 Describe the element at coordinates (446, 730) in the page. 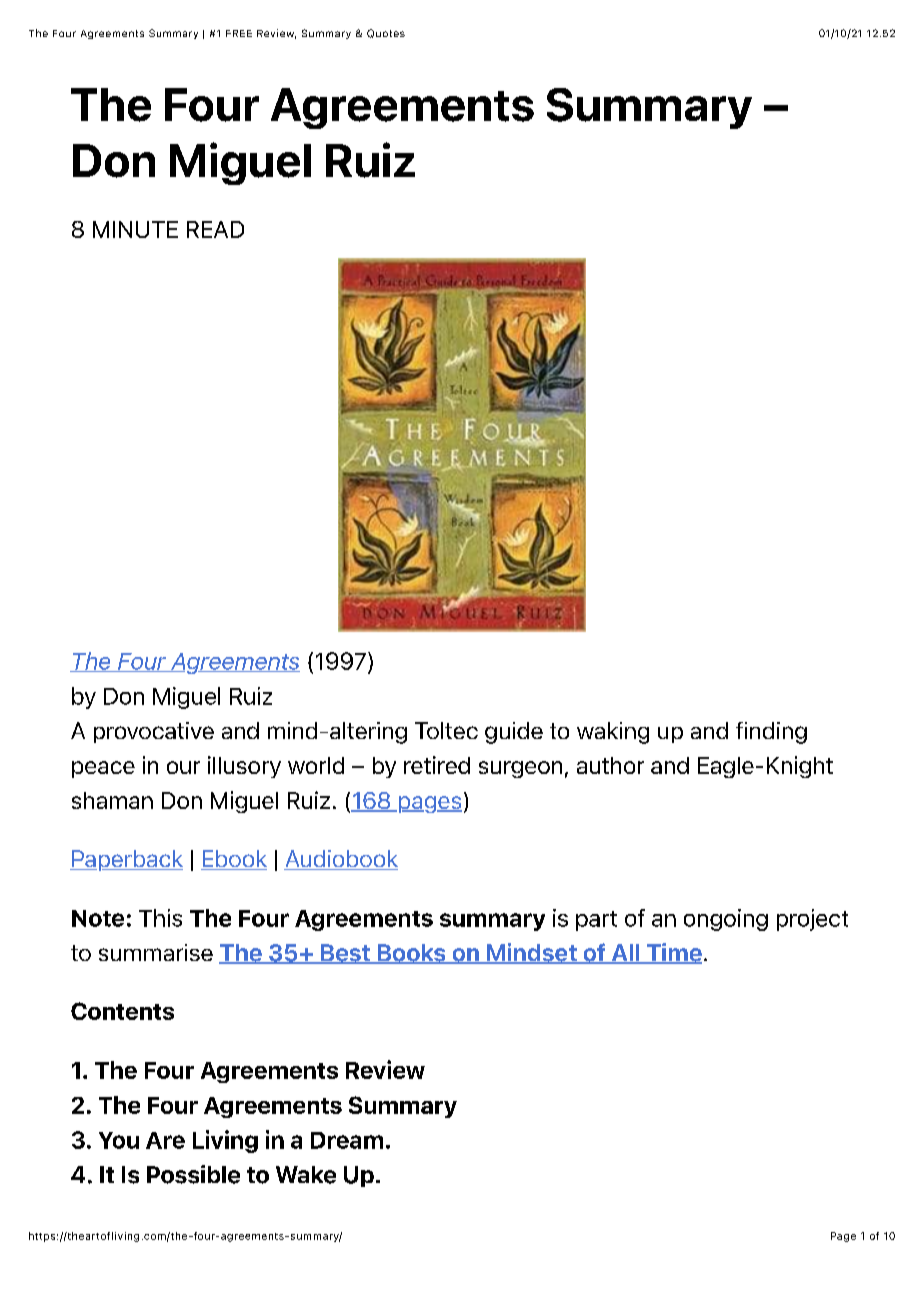

I see `Toltec` at that location.
